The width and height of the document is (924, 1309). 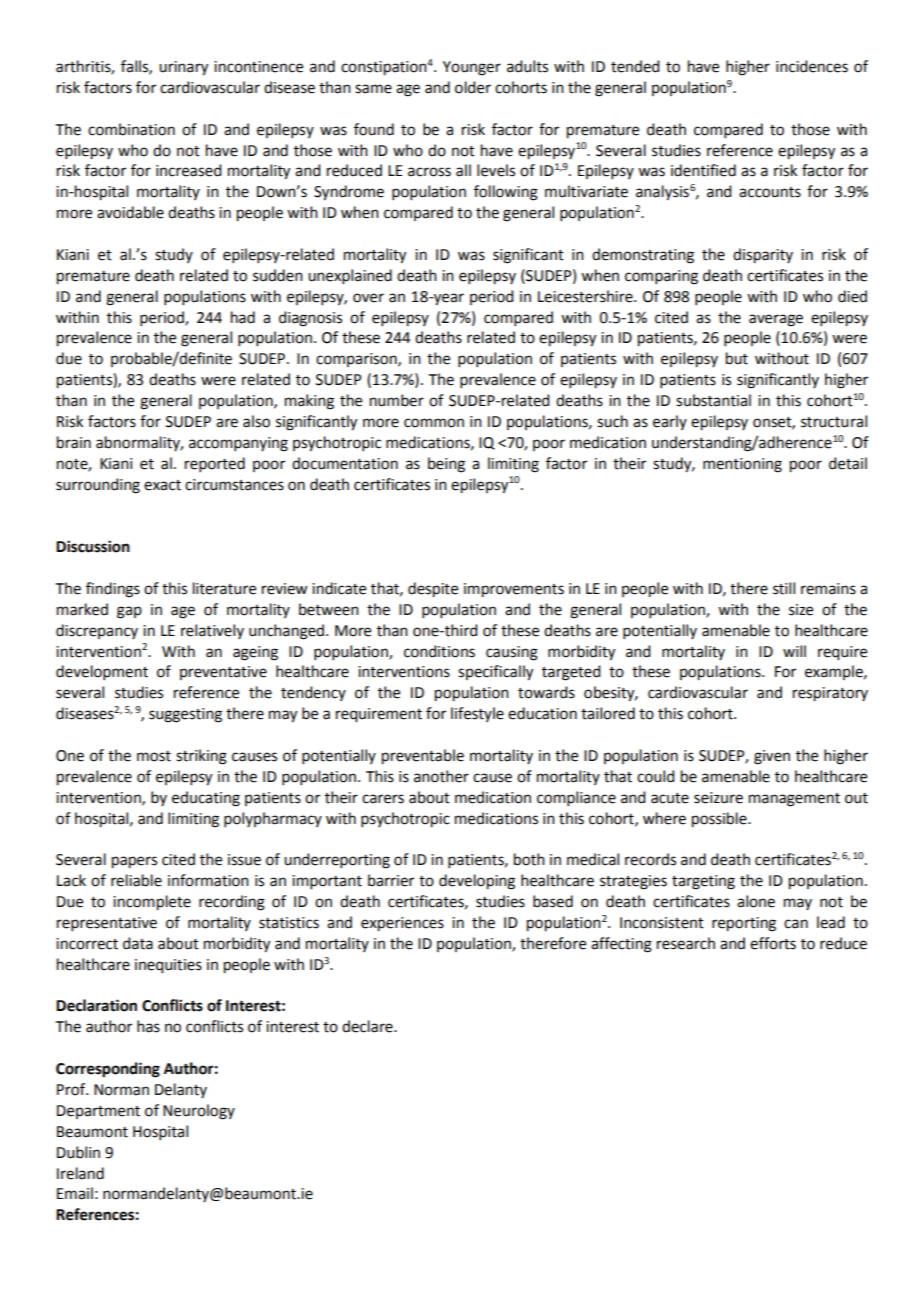 What do you see at coordinates (243, 317) in the document?
I see `had` at bounding box center [243, 317].
